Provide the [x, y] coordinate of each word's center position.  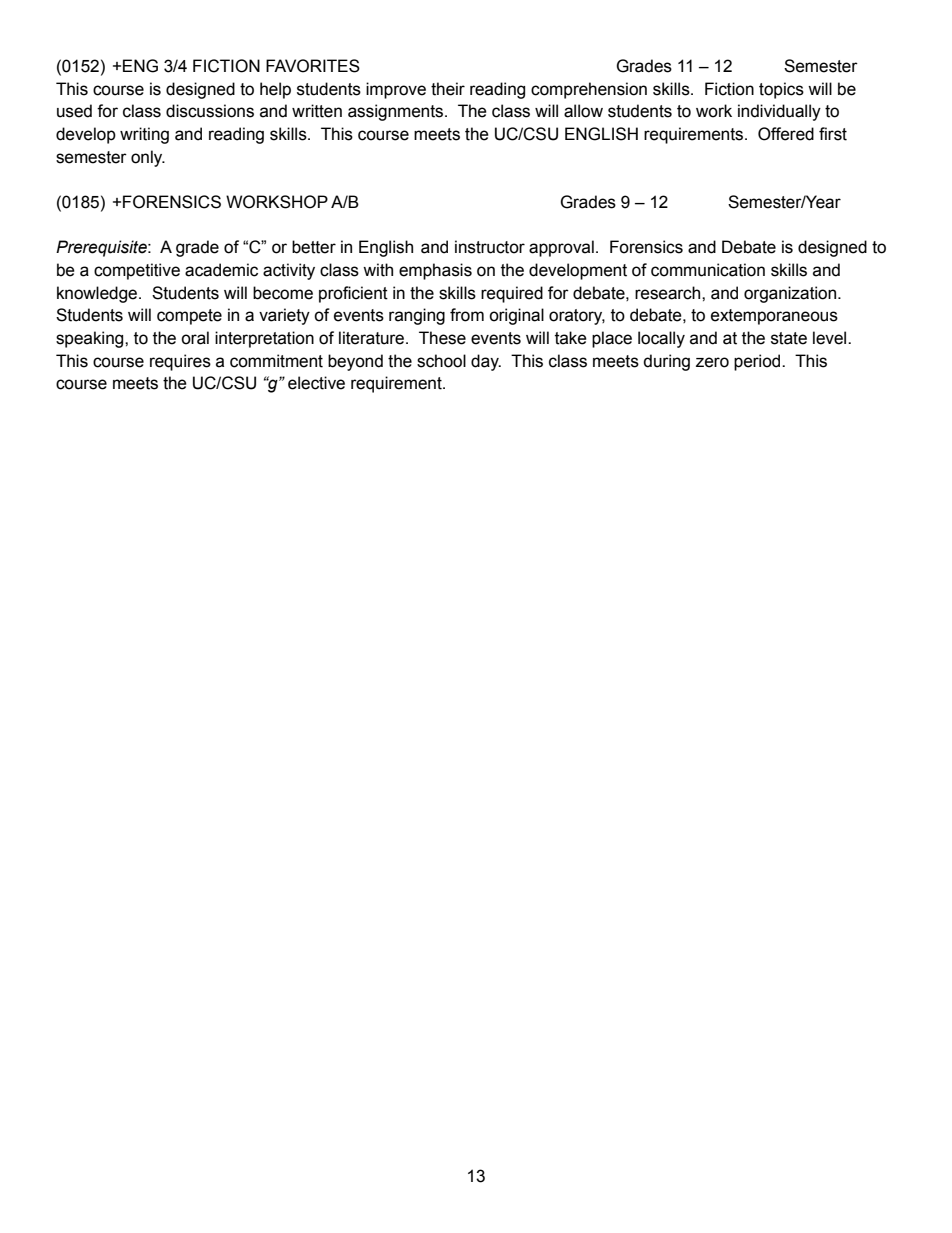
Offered [786, 134]
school [441, 361]
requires [180, 362]
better [314, 247]
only [148, 158]
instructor [490, 247]
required [512, 294]
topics [781, 90]
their [448, 89]
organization [791, 294]
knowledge [98, 294]
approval [561, 248]
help [275, 90]
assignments [397, 112]
